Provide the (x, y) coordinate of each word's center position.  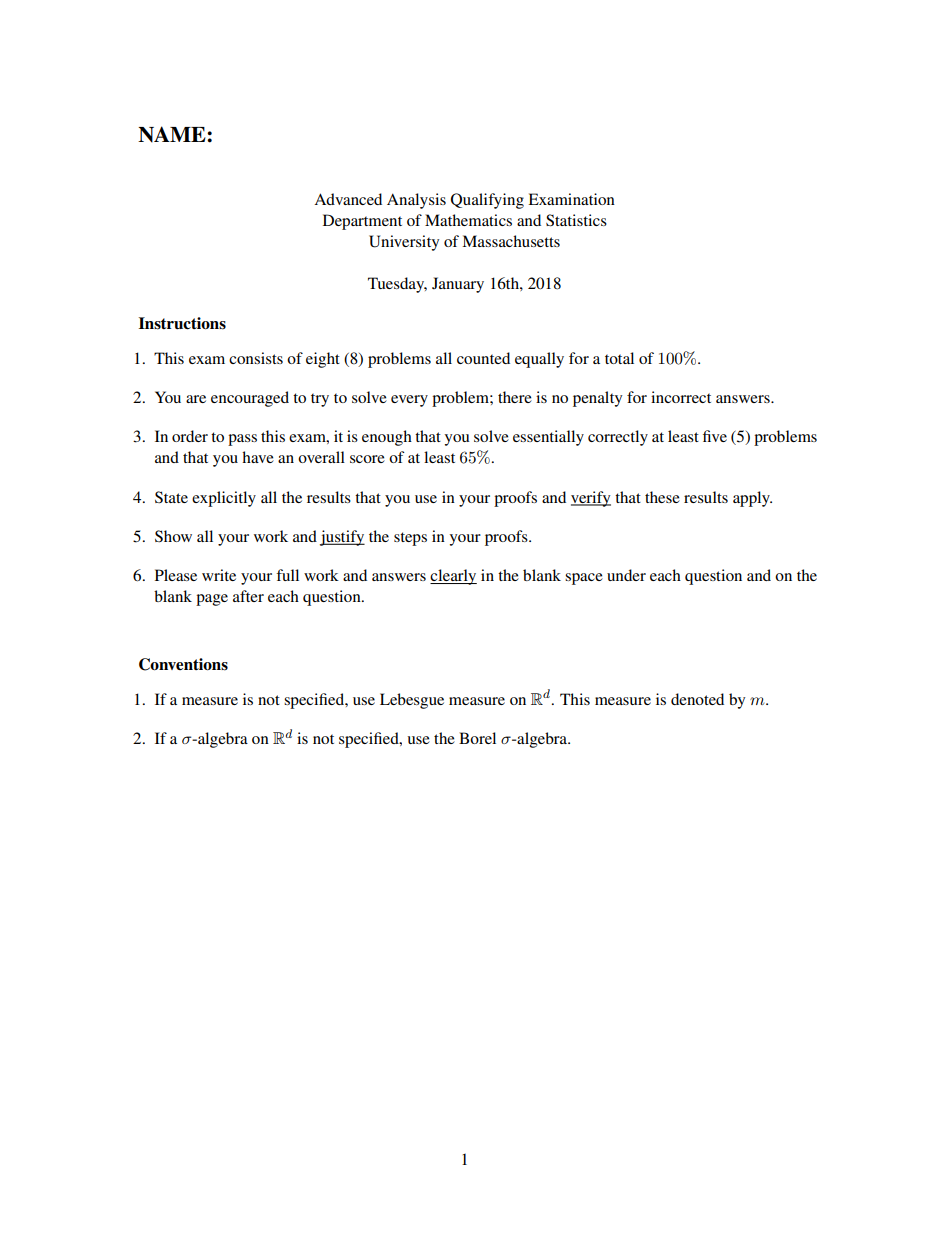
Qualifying (487, 201)
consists (256, 358)
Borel (477, 738)
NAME (173, 134)
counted (483, 358)
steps (410, 539)
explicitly (224, 499)
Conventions (183, 664)
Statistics (576, 220)
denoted (697, 699)
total (619, 358)
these (662, 497)
